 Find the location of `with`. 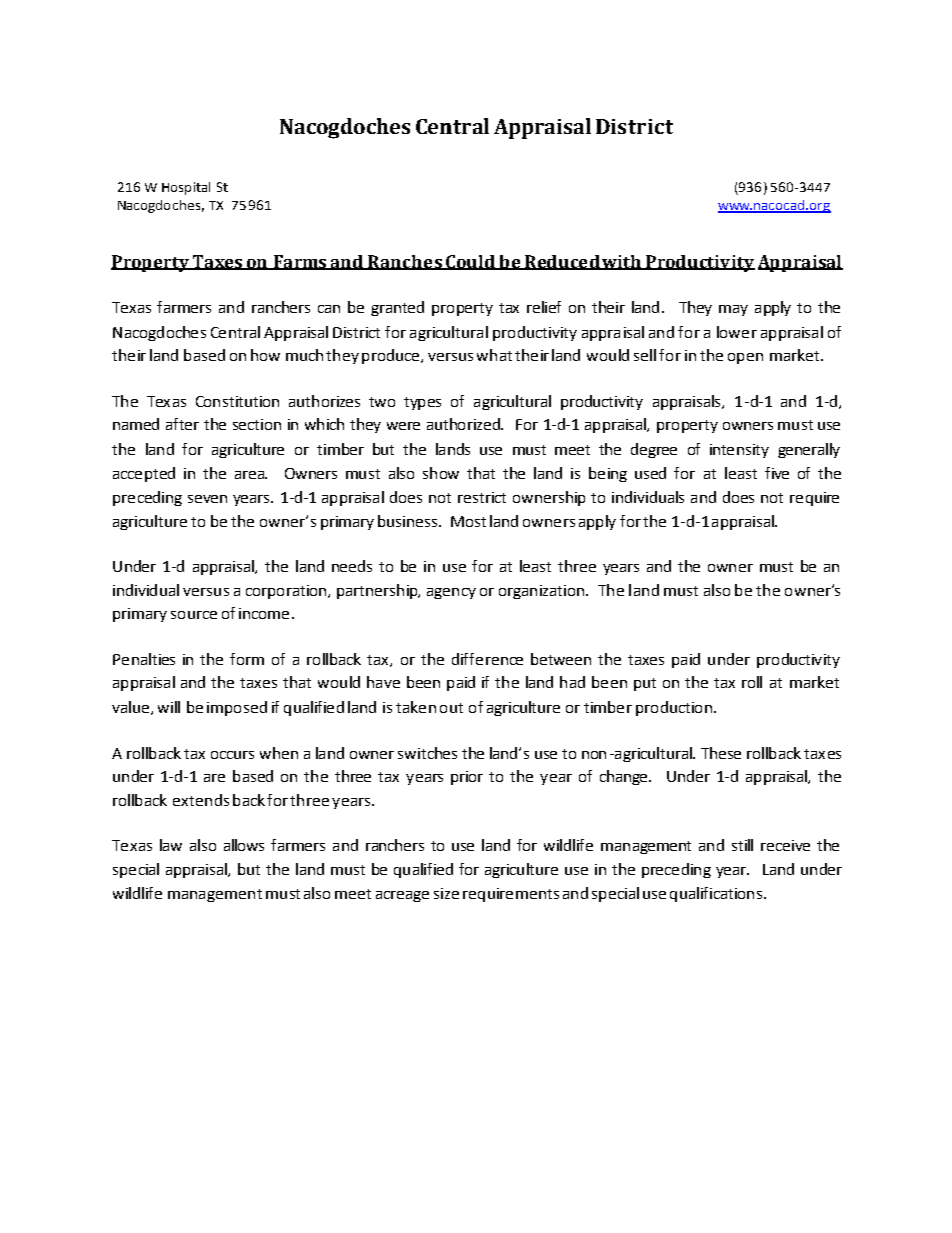

with is located at coordinates (622, 262).
